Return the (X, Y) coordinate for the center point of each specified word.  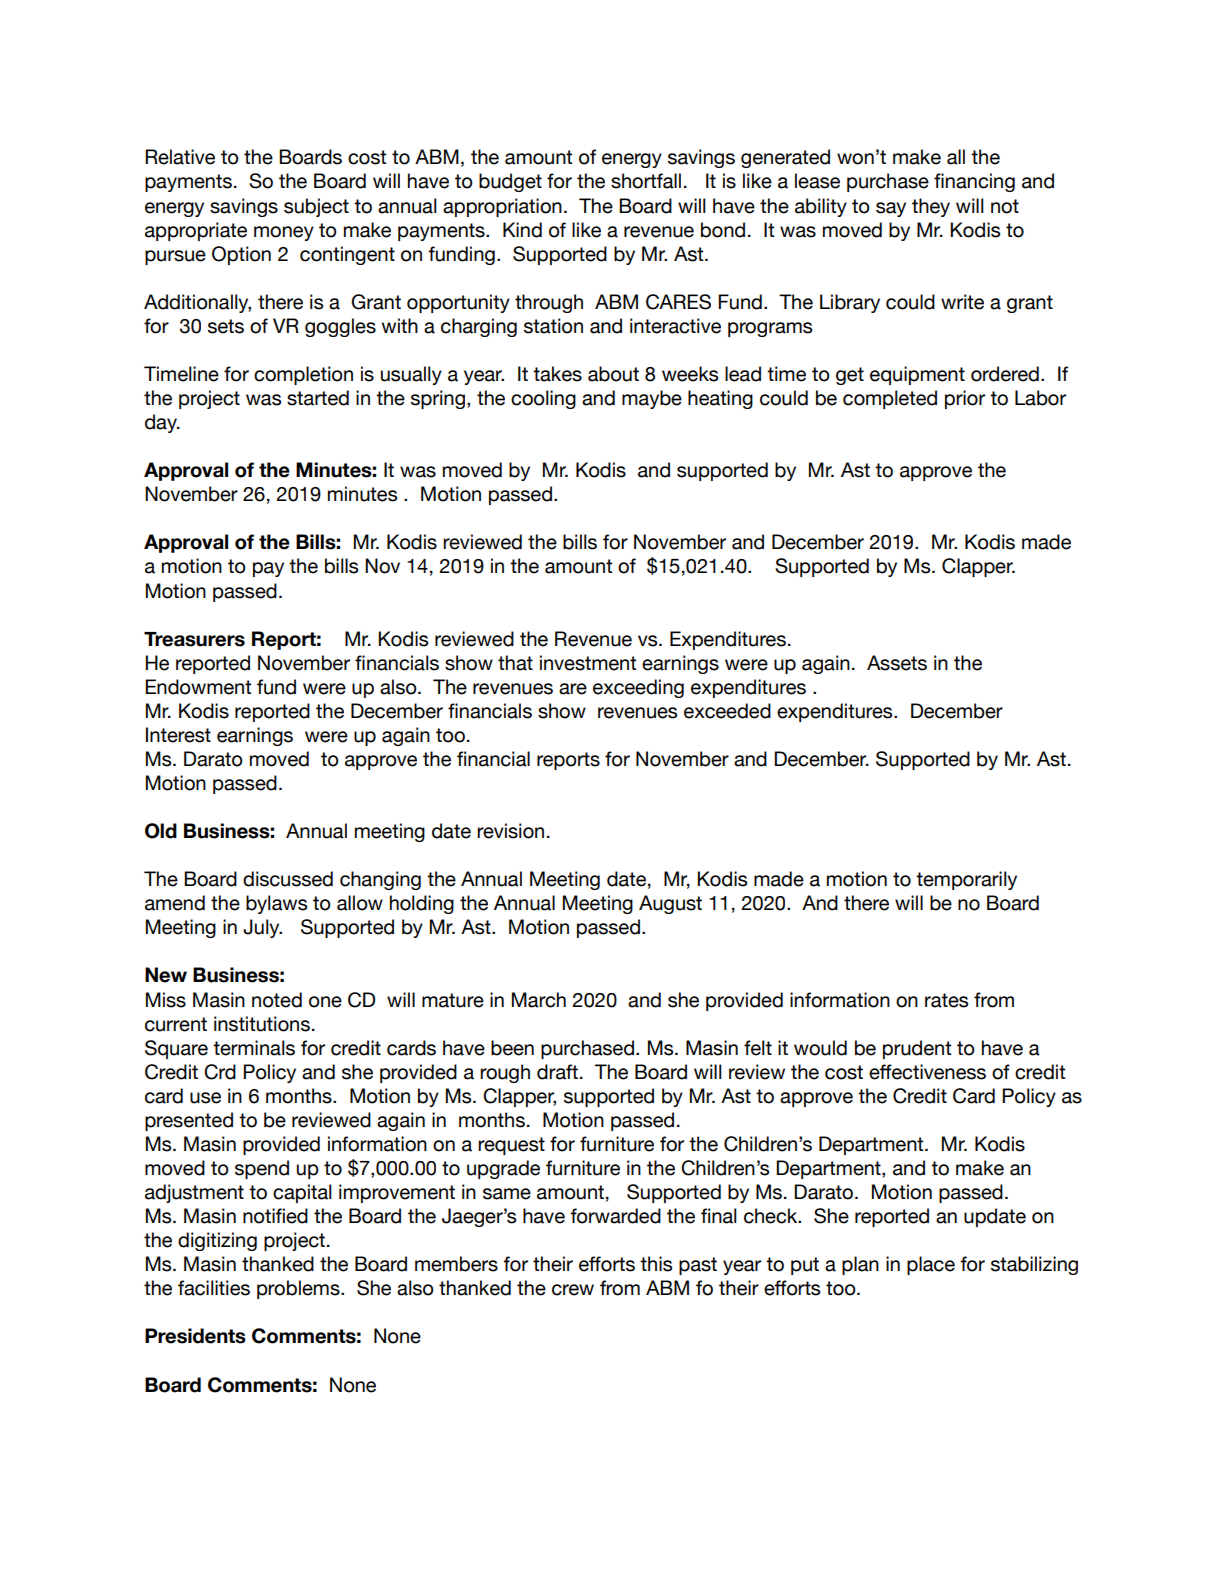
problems (299, 1289)
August (670, 904)
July (262, 928)
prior (965, 399)
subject (316, 207)
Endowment (198, 687)
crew (573, 1290)
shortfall (646, 181)
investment (588, 663)
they (931, 207)
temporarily (966, 880)
